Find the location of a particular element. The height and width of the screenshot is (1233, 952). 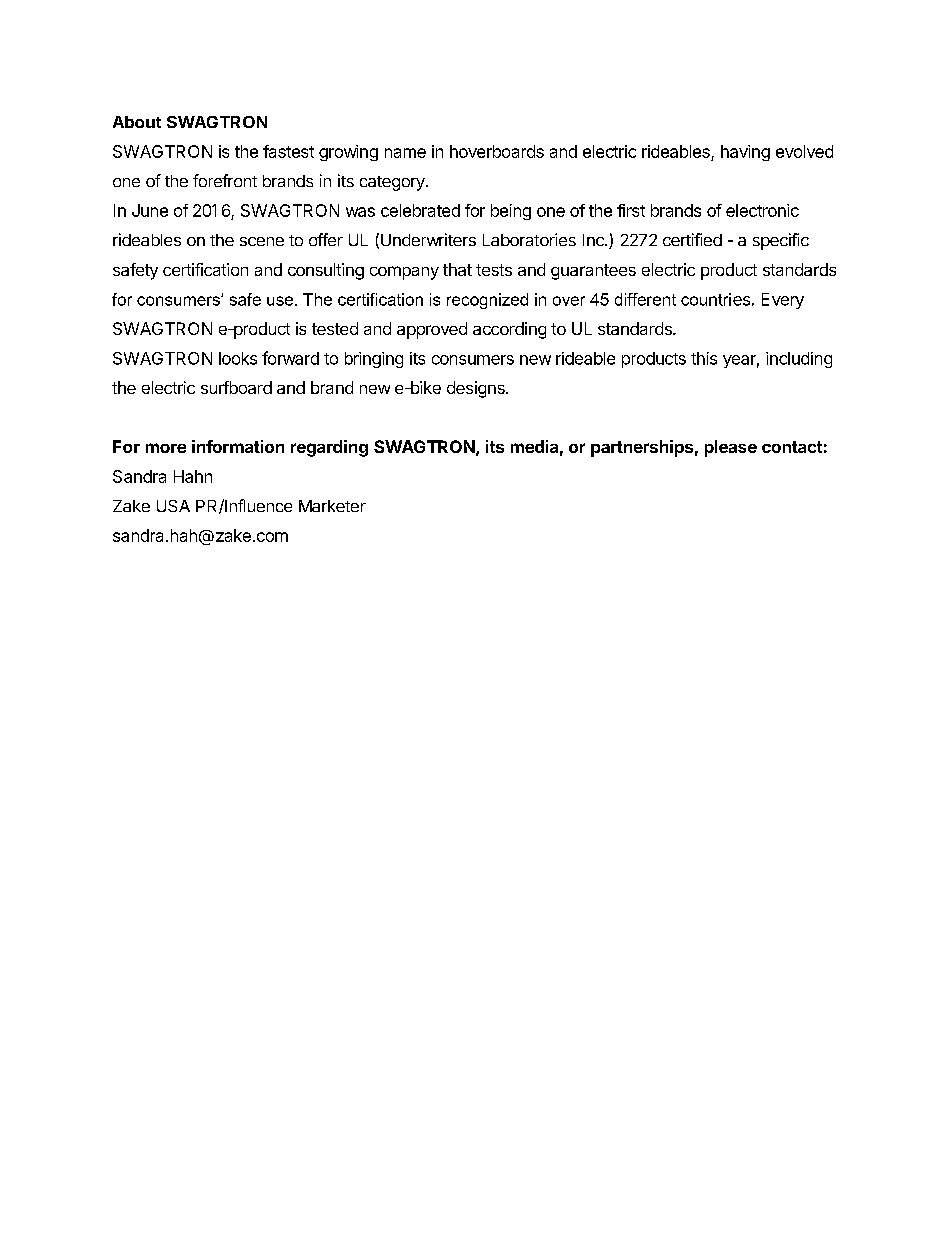

USA is located at coordinates (173, 506).
